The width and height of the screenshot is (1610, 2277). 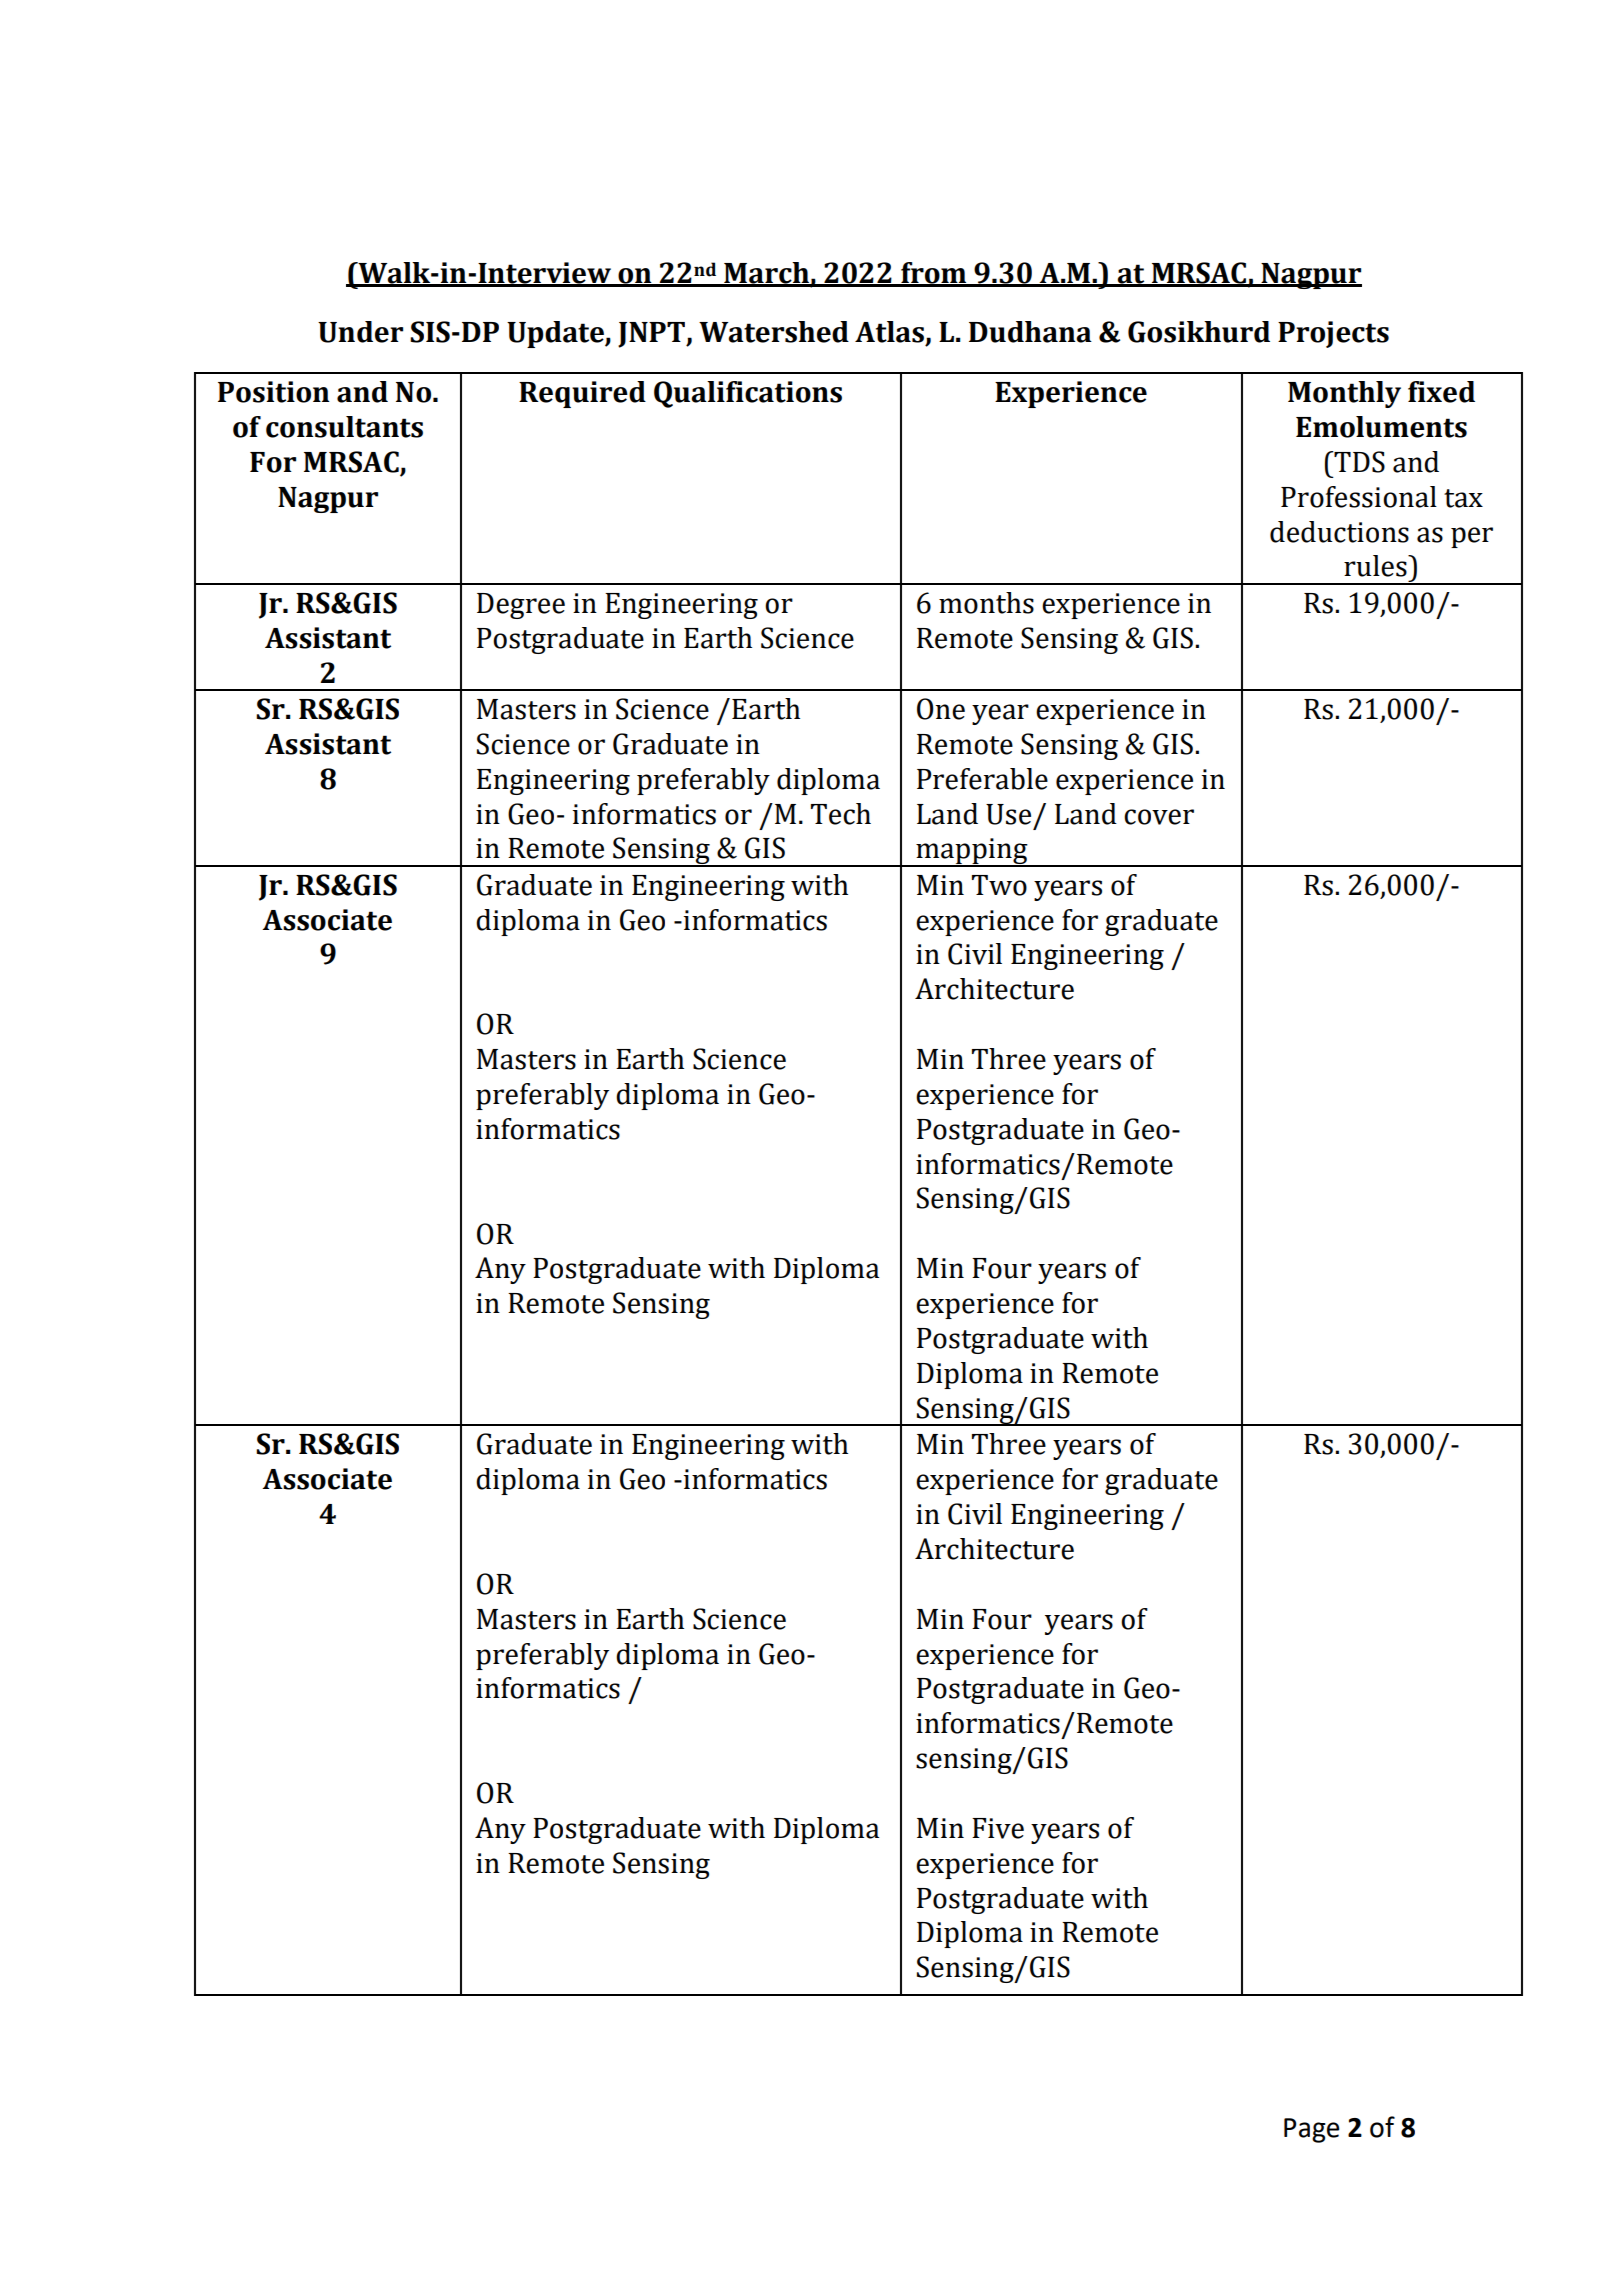 I want to click on Two, so click(x=999, y=885).
